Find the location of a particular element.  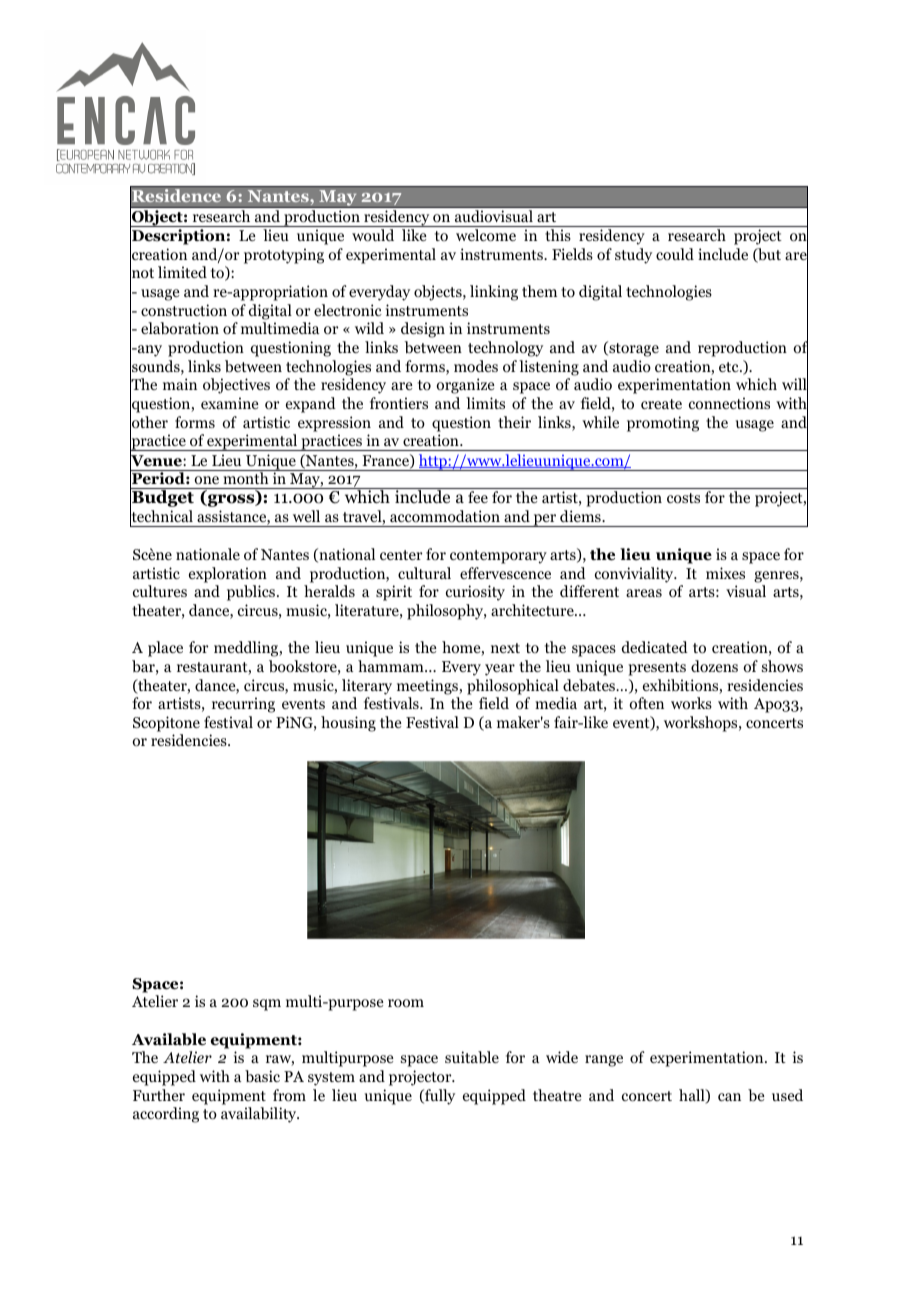

dozens is located at coordinates (714, 666).
